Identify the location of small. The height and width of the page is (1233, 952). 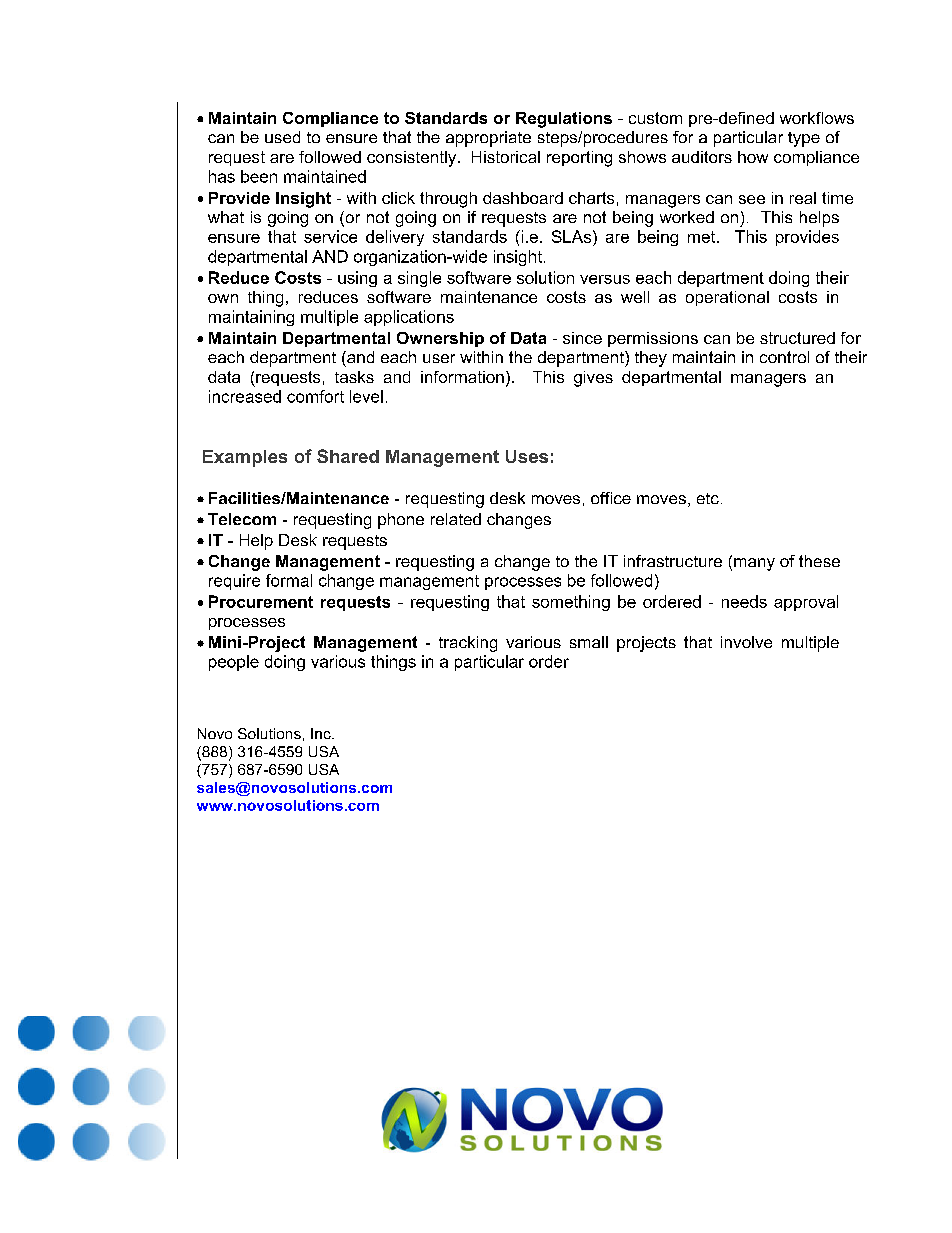
(589, 642).
